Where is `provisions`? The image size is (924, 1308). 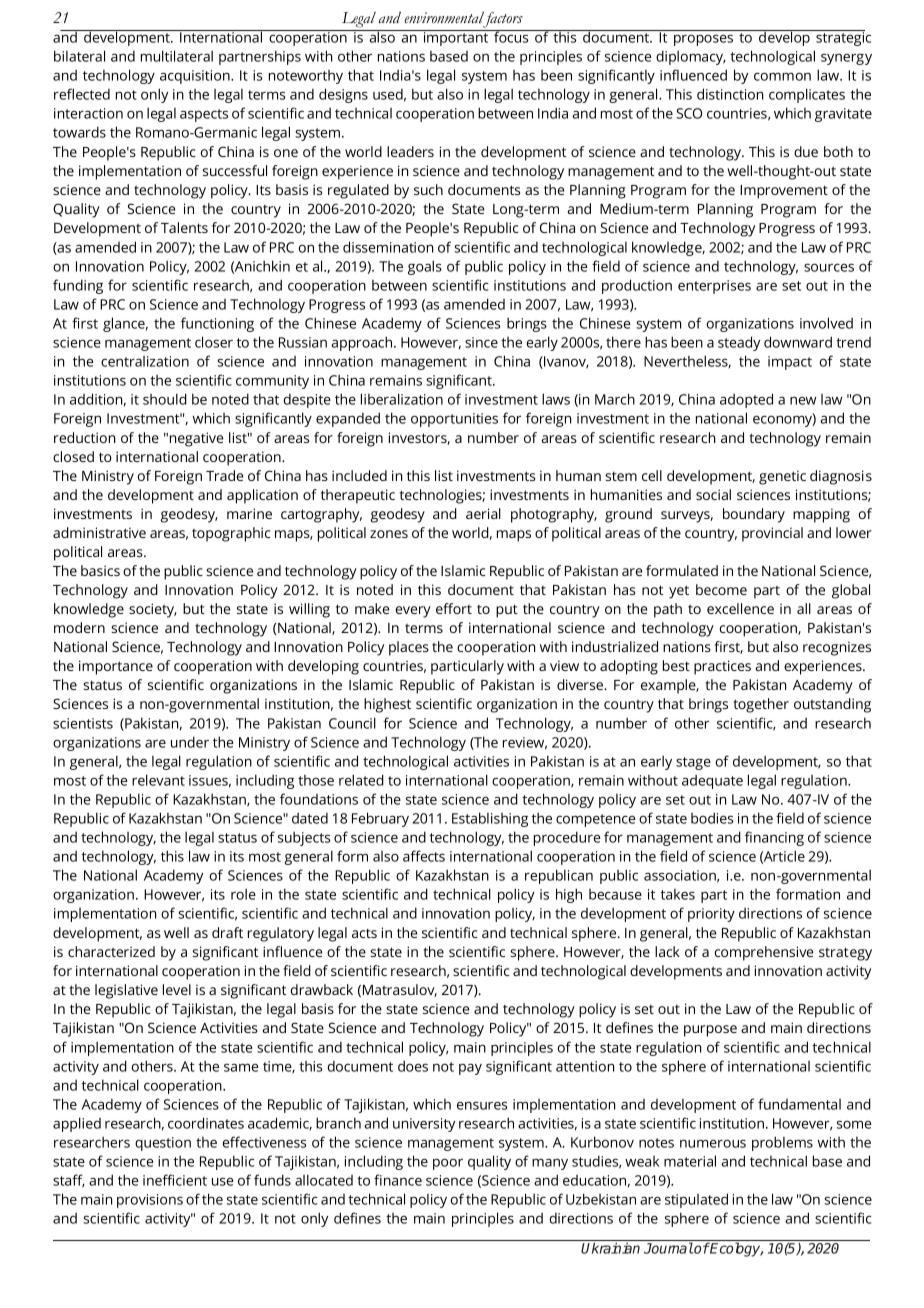
provisions is located at coordinates (150, 1201).
